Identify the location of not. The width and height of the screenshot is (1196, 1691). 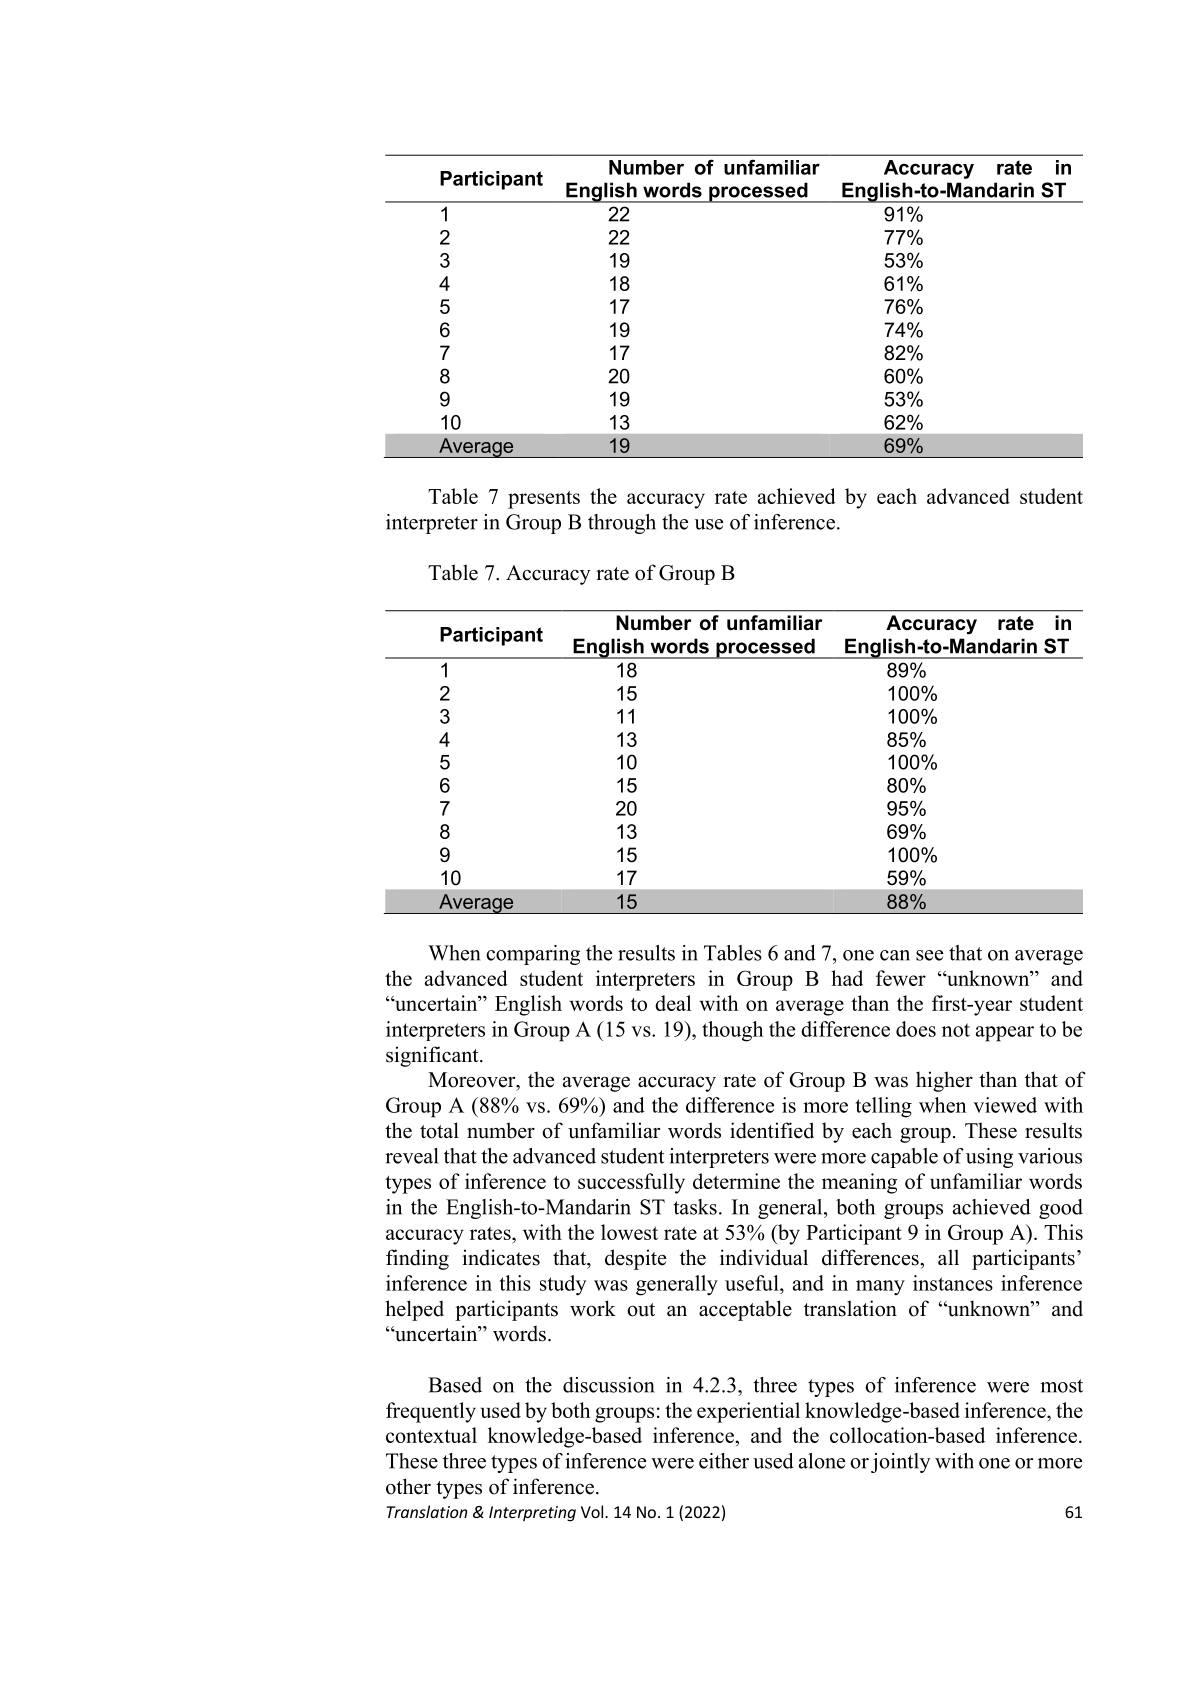
(956, 1030).
